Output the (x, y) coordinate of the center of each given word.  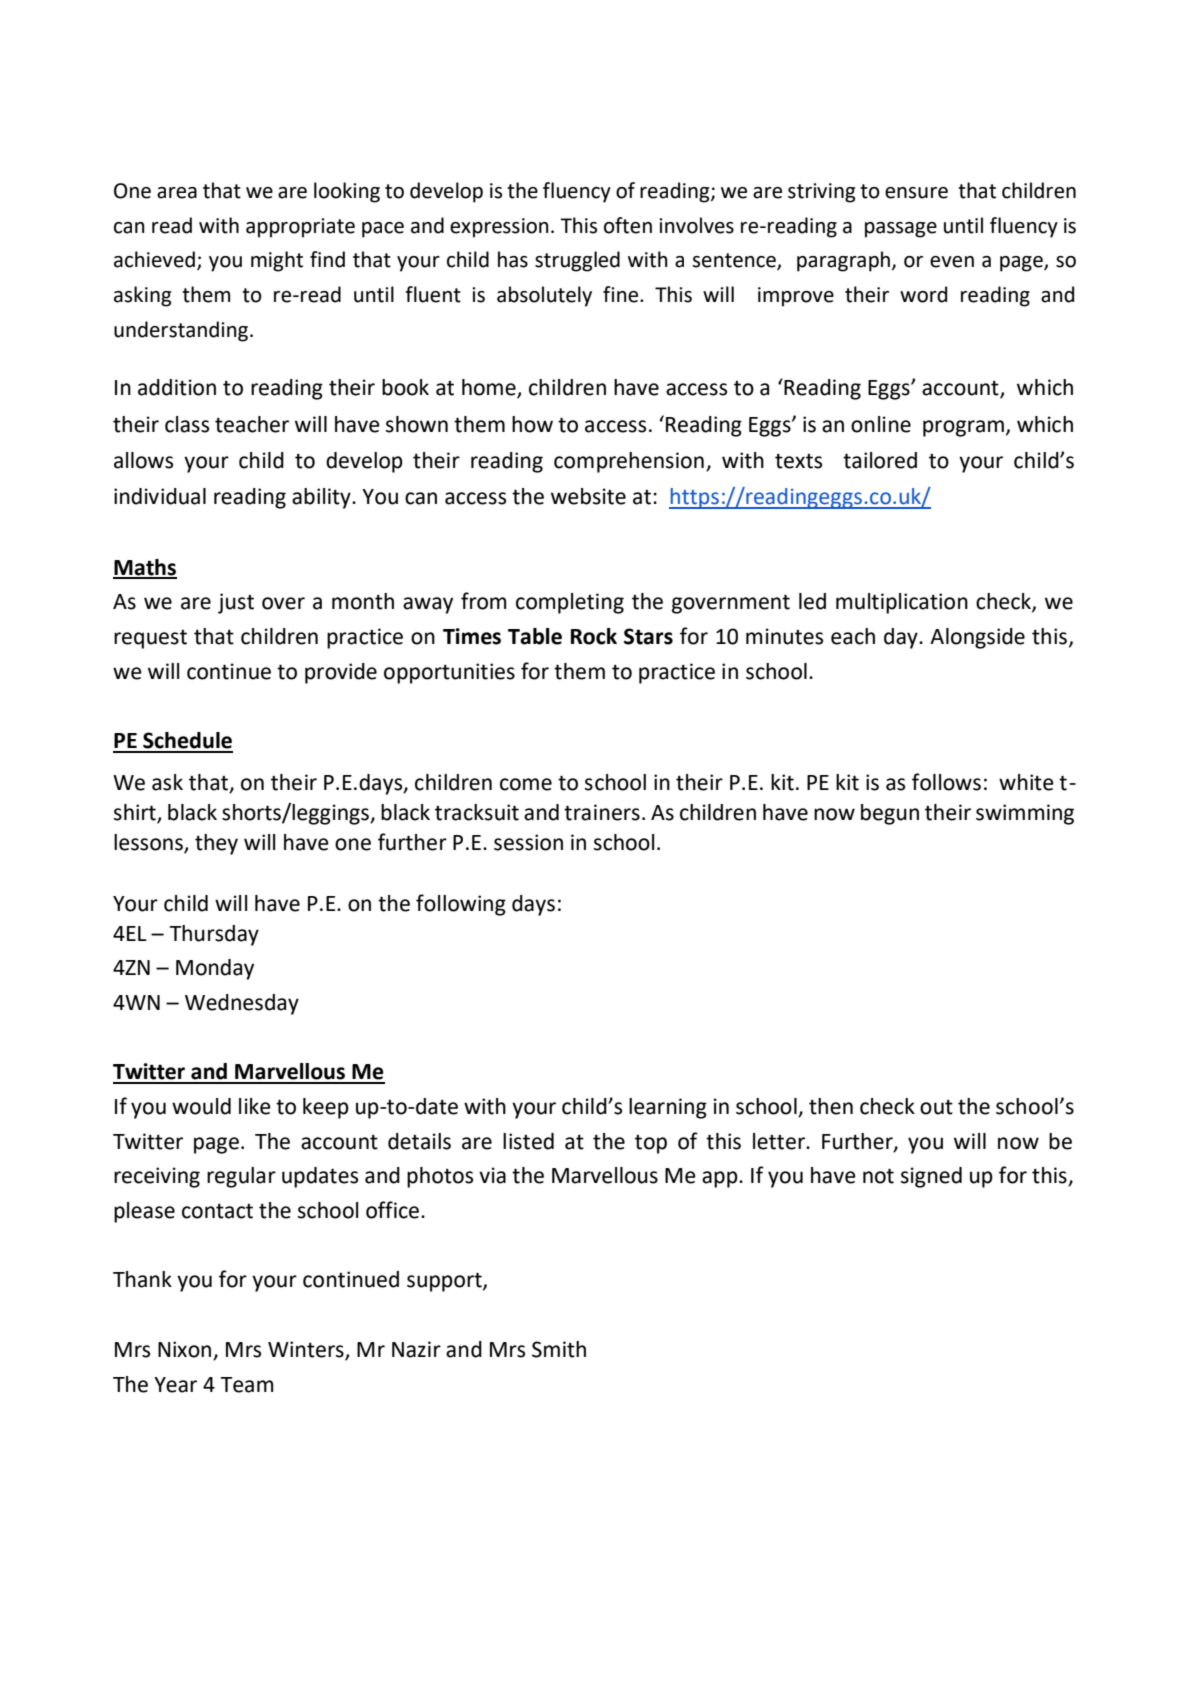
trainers (602, 812)
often (628, 225)
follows (946, 782)
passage (901, 230)
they (216, 844)
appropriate (300, 228)
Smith (559, 1349)
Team (247, 1385)
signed (931, 1177)
